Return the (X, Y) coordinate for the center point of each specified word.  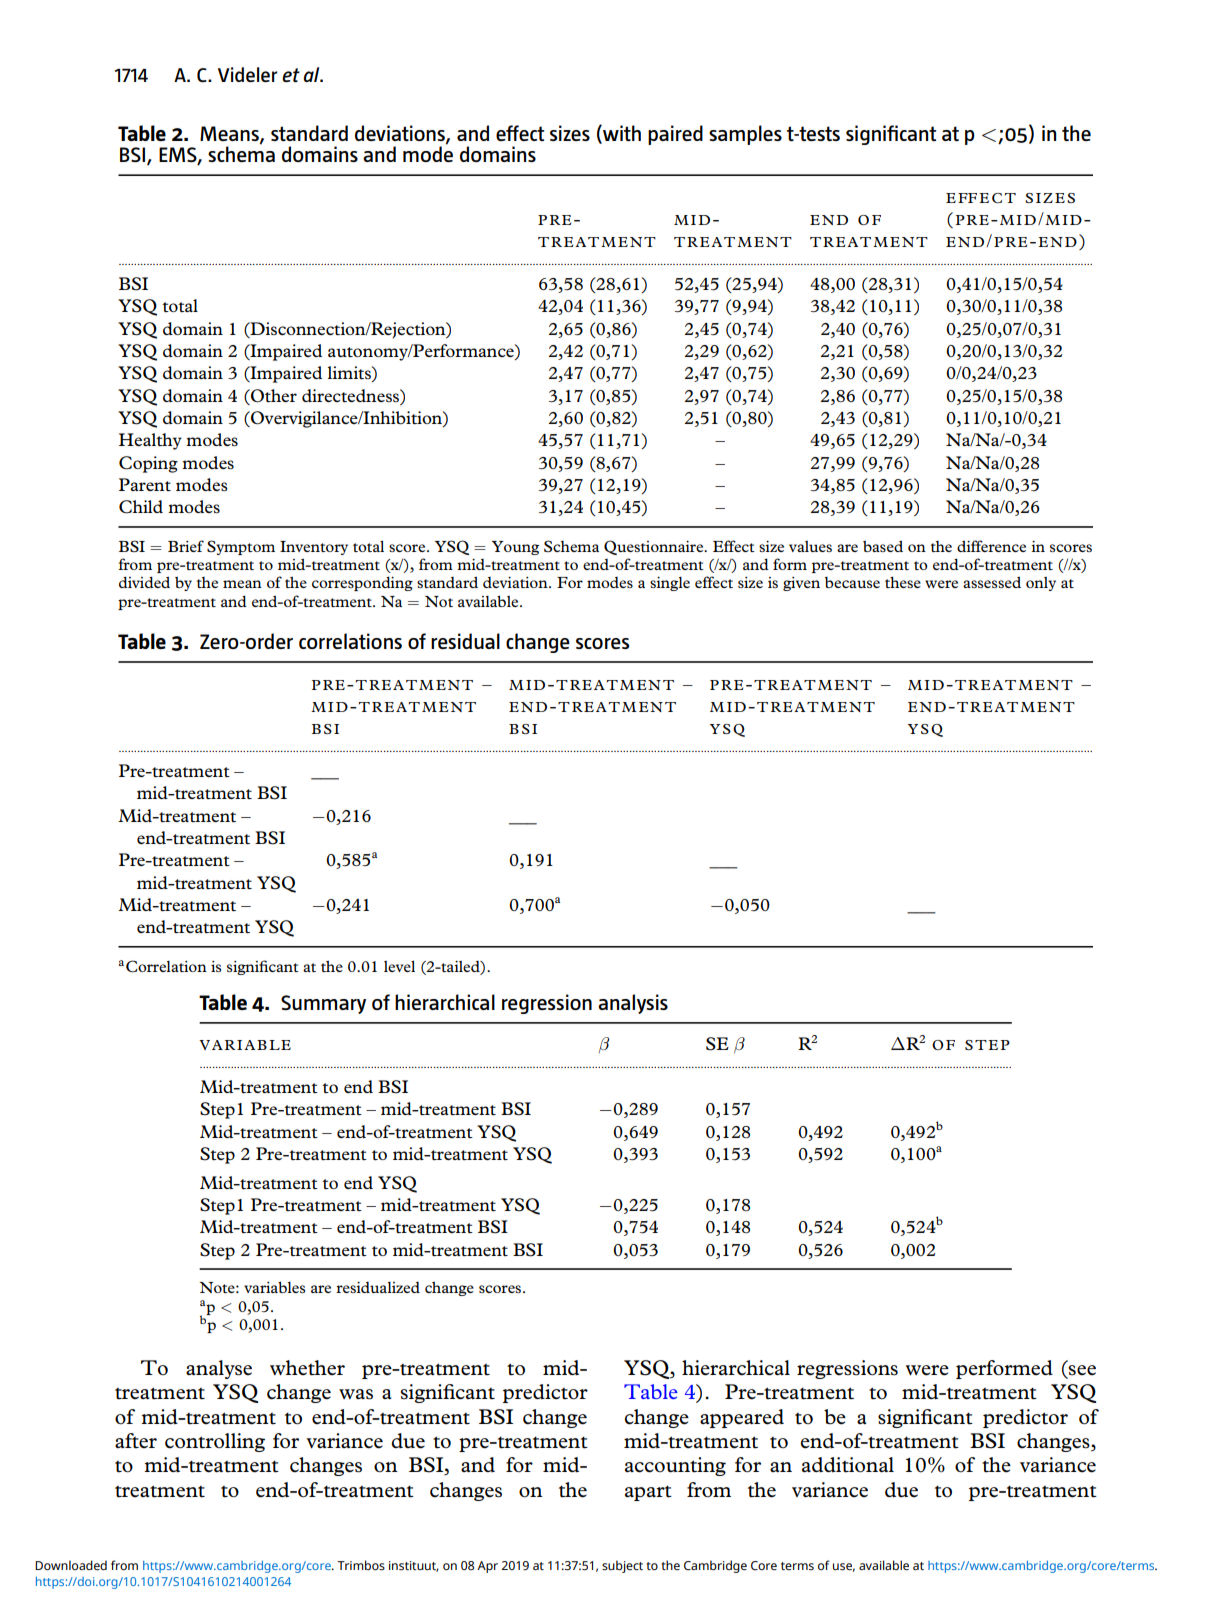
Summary (323, 1004)
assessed (992, 582)
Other (273, 396)
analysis (633, 1004)
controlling (215, 1442)
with (621, 134)
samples (745, 135)
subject (622, 1566)
